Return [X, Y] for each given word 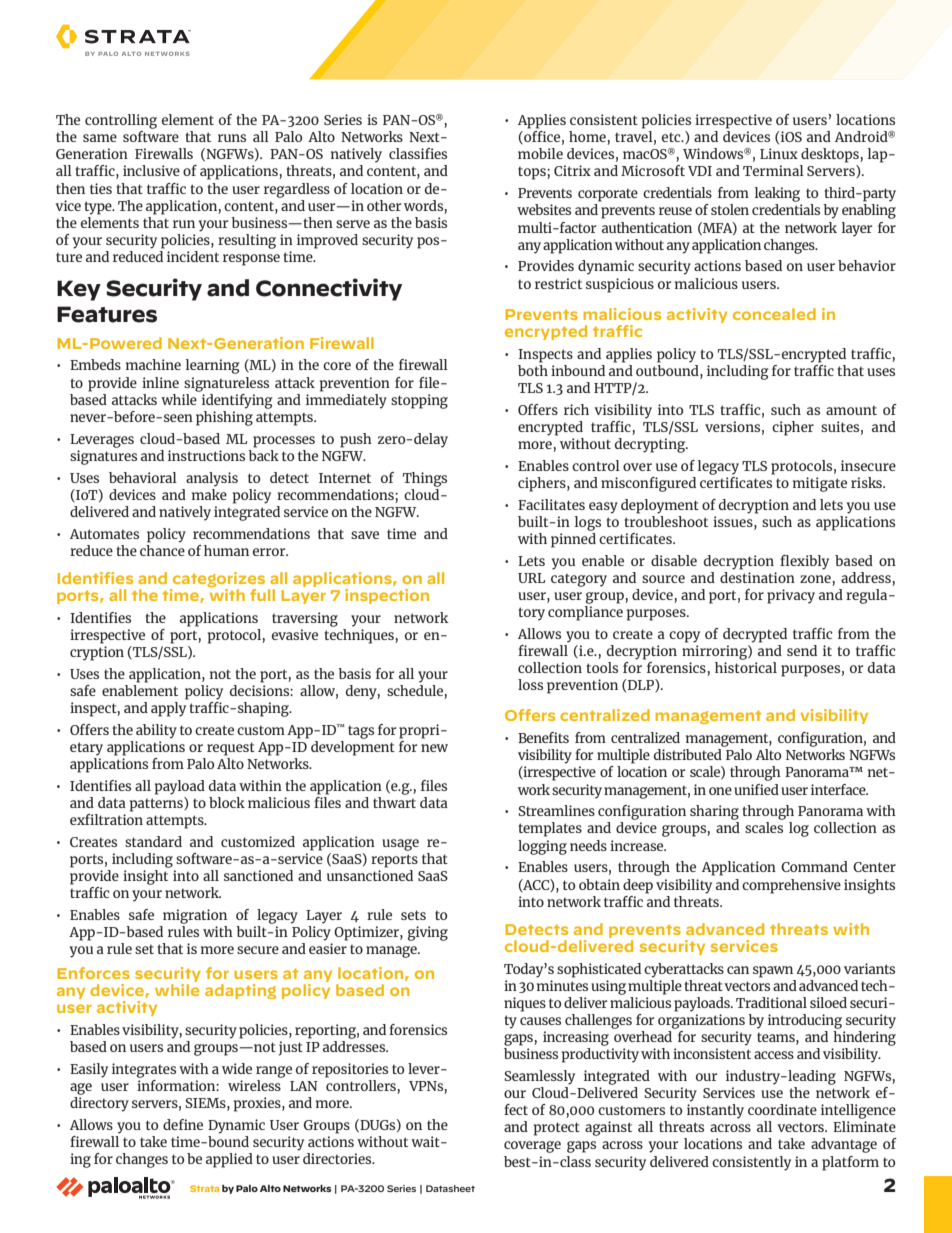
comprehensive [791, 886]
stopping [419, 401]
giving [428, 933]
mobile [540, 153]
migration [195, 916]
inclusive [151, 170]
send [802, 650]
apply [168, 709]
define [183, 1124]
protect [557, 1129]
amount [851, 410]
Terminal [773, 170]
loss [530, 684]
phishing [224, 417]
